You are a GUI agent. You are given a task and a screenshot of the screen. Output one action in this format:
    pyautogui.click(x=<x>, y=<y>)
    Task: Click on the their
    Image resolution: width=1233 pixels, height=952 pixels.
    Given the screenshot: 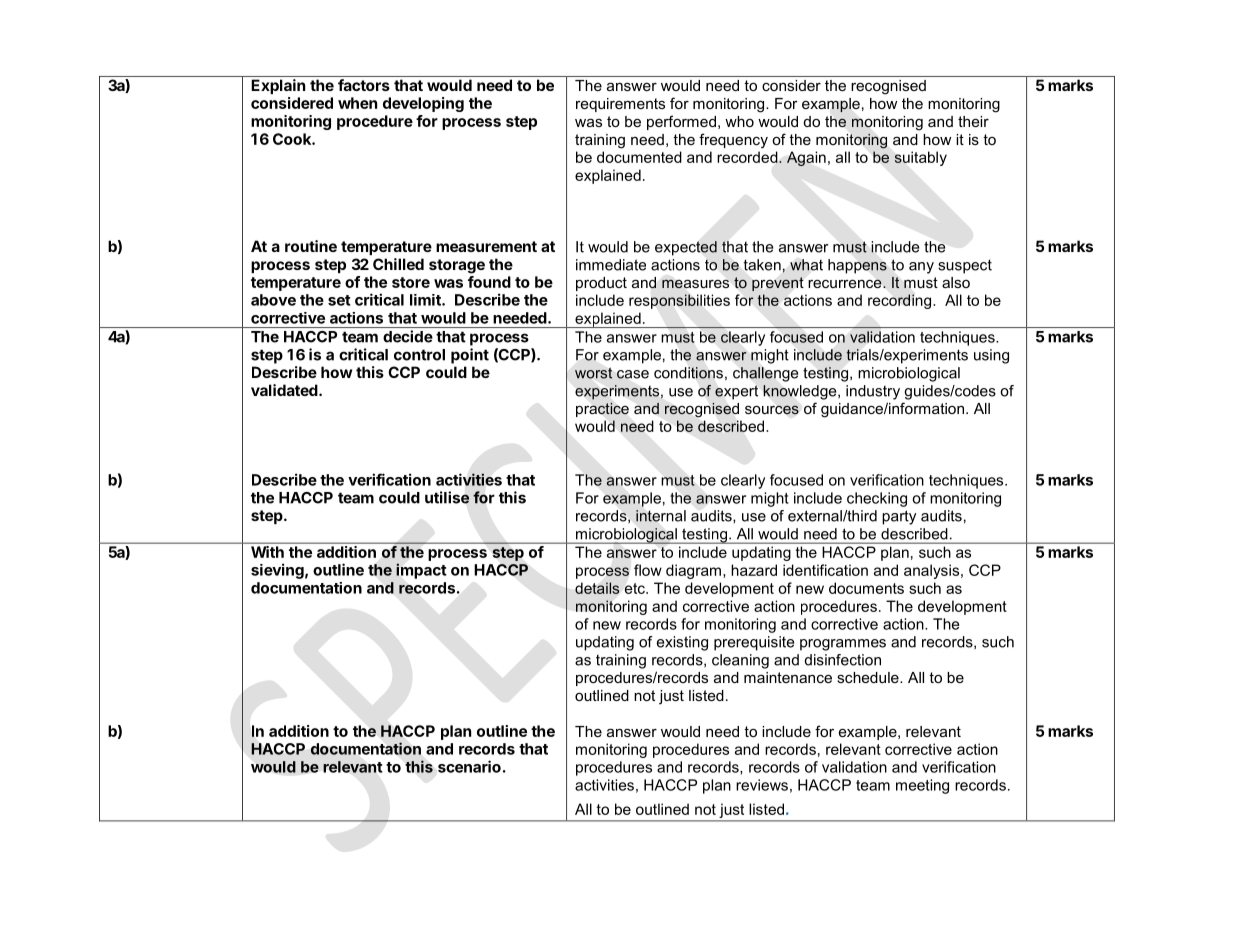 What is the action you would take?
    pyautogui.click(x=973, y=121)
